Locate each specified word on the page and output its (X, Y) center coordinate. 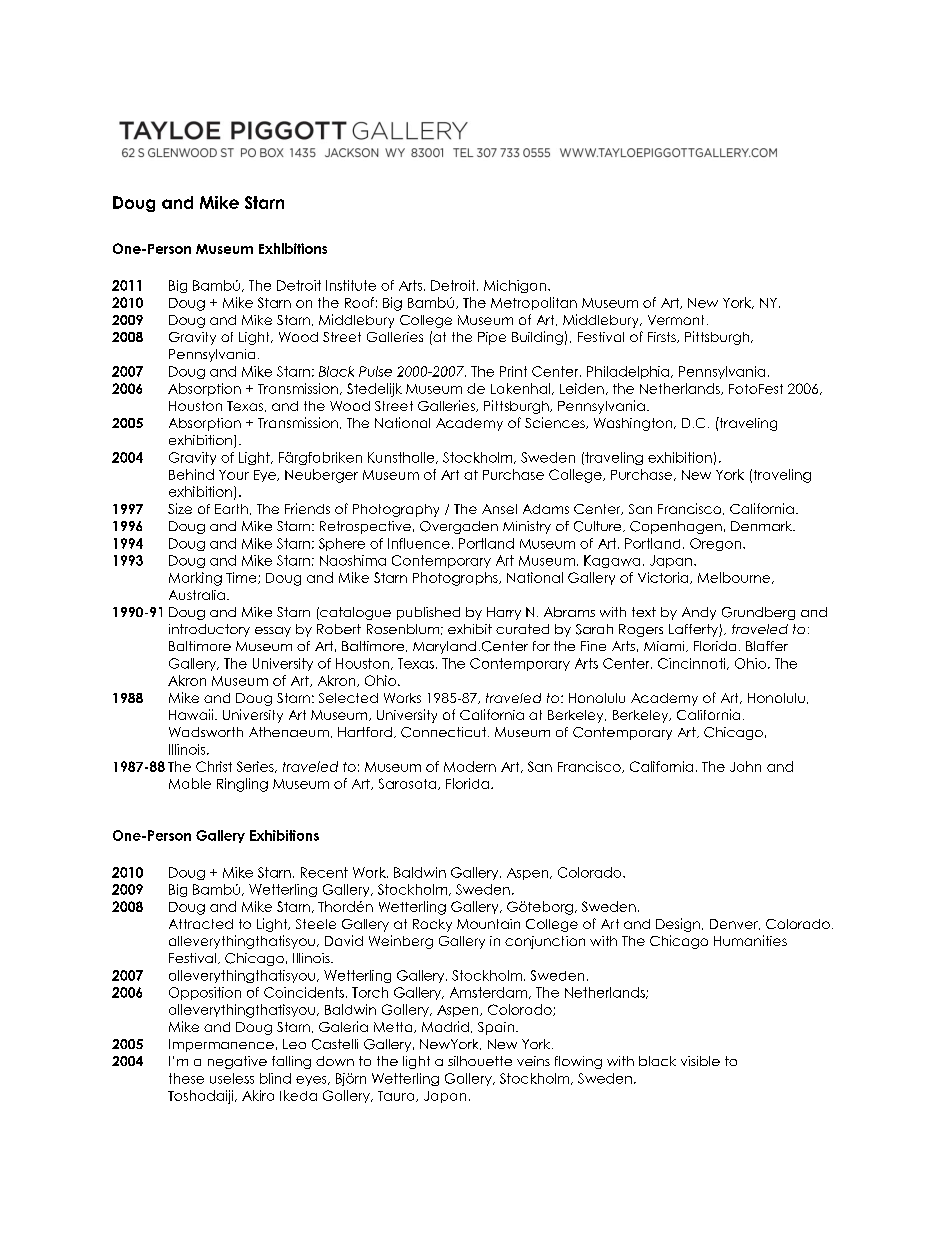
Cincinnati (693, 664)
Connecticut (443, 732)
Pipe (492, 338)
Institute (351, 285)
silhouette (480, 1061)
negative (237, 1062)
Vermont (676, 320)
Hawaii (192, 714)
